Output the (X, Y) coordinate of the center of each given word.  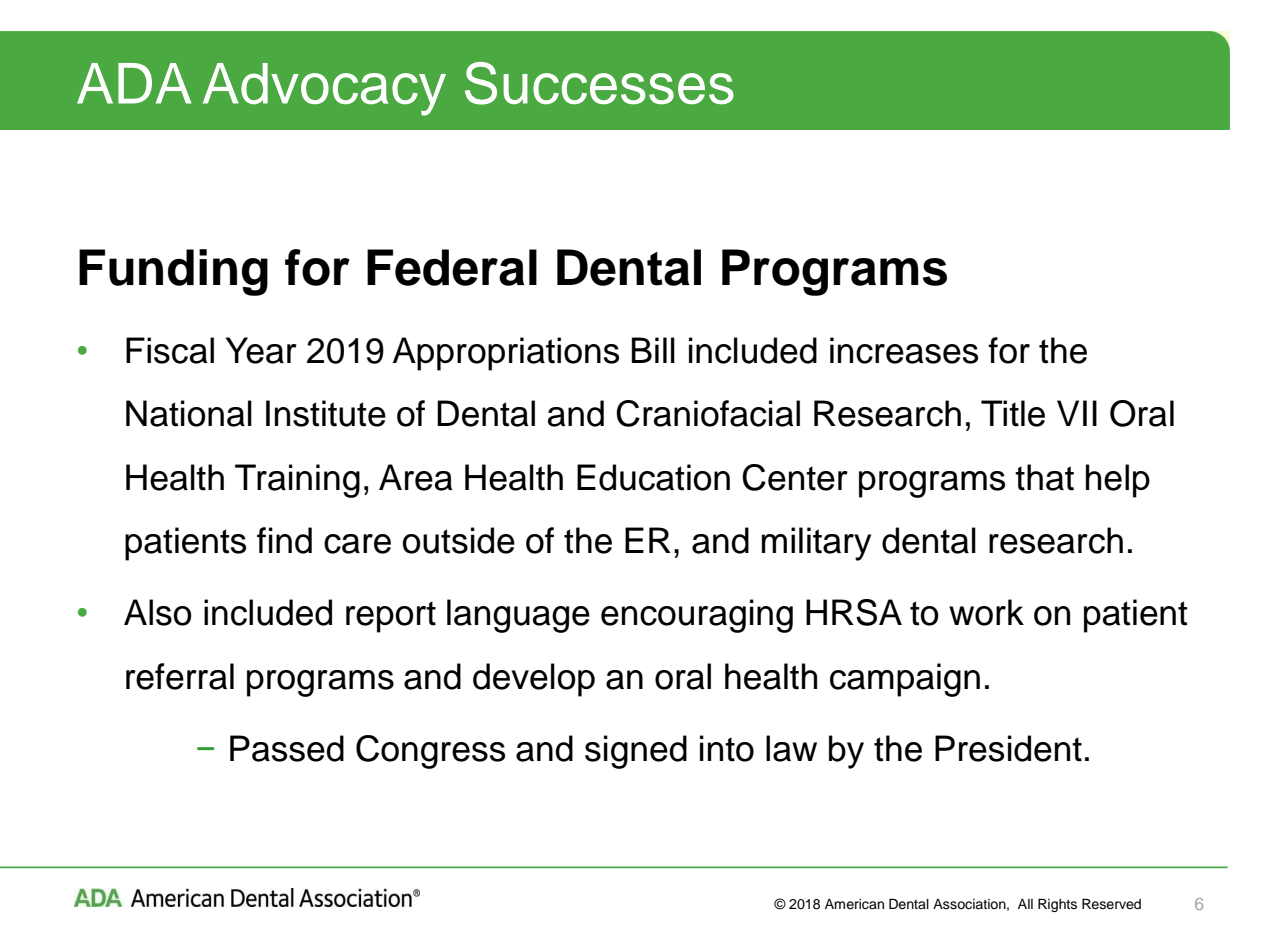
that (1044, 477)
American (854, 904)
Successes (599, 83)
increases (904, 350)
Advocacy (324, 89)
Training (297, 481)
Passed (287, 748)
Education (653, 477)
